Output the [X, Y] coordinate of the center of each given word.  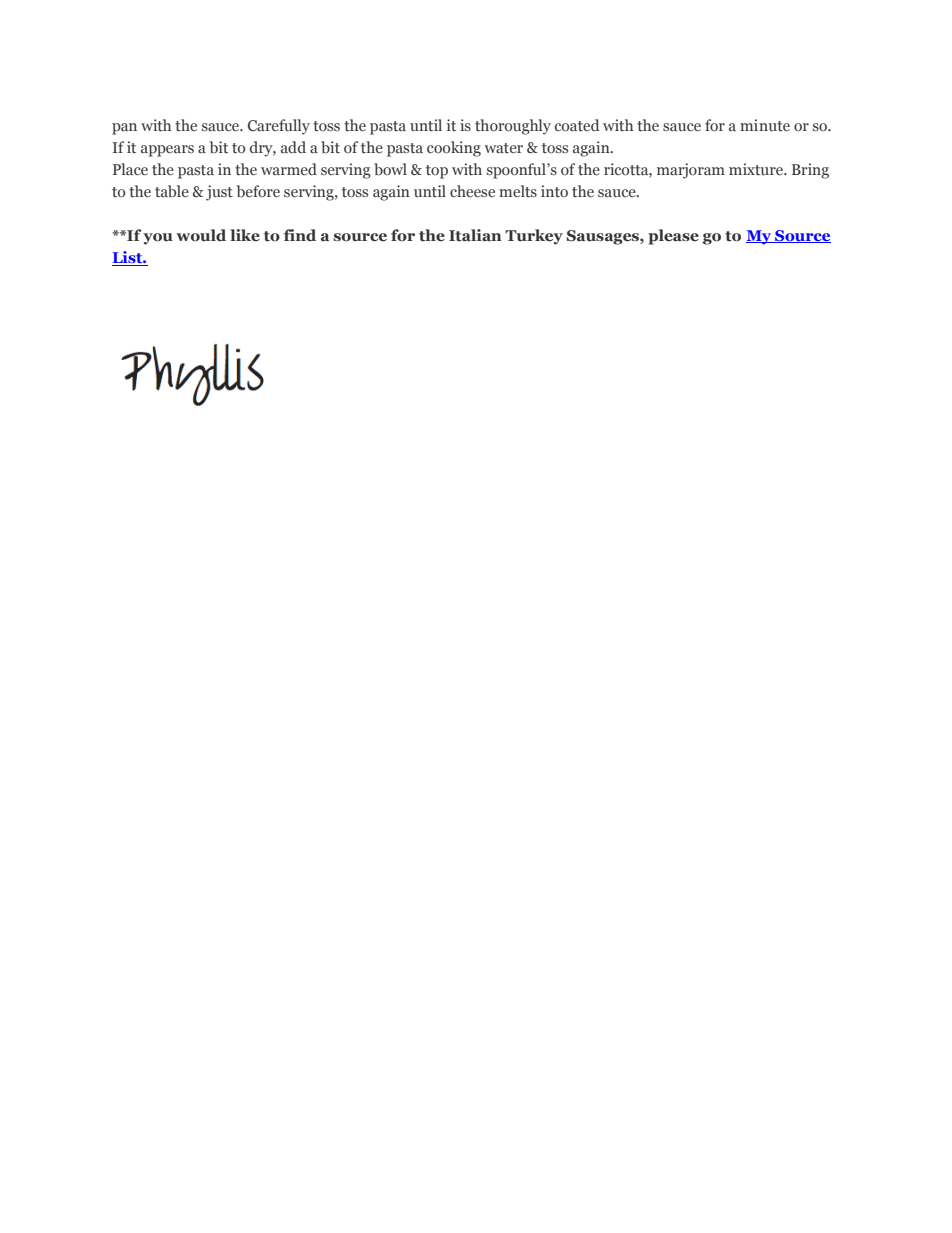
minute [765, 125]
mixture [757, 169]
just [219, 193]
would [201, 235]
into [554, 191]
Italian [475, 235]
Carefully [279, 127]
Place [130, 169]
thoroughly [513, 127]
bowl [390, 169]
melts [518, 191]
